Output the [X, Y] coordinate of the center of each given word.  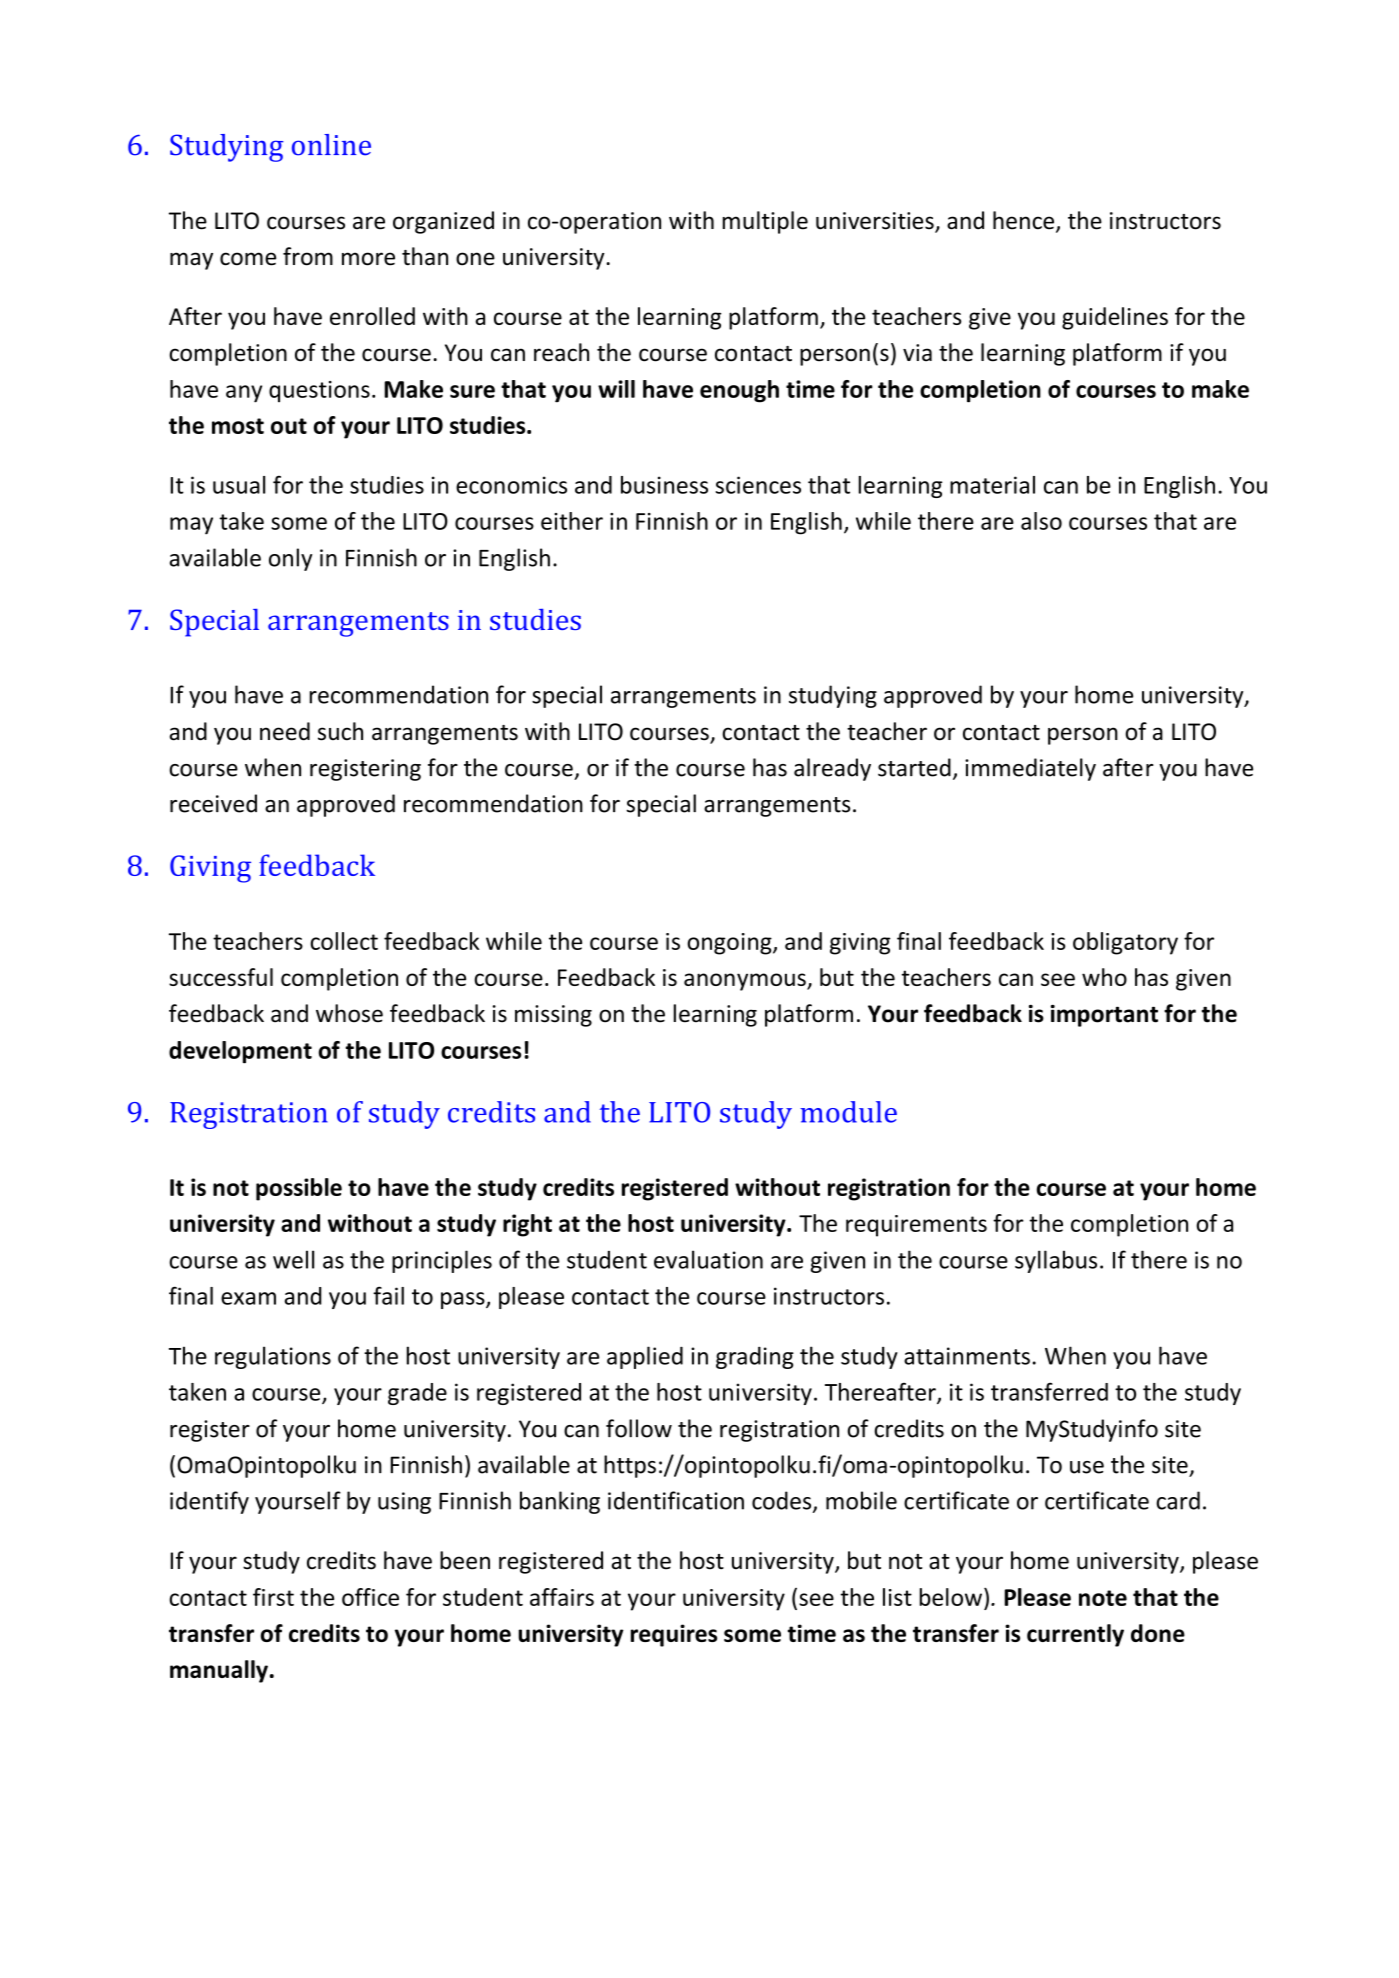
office [370, 1597]
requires [674, 1635]
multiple [765, 222]
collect [344, 941]
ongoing [730, 944]
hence [1023, 220]
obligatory [1125, 943]
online [331, 145]
